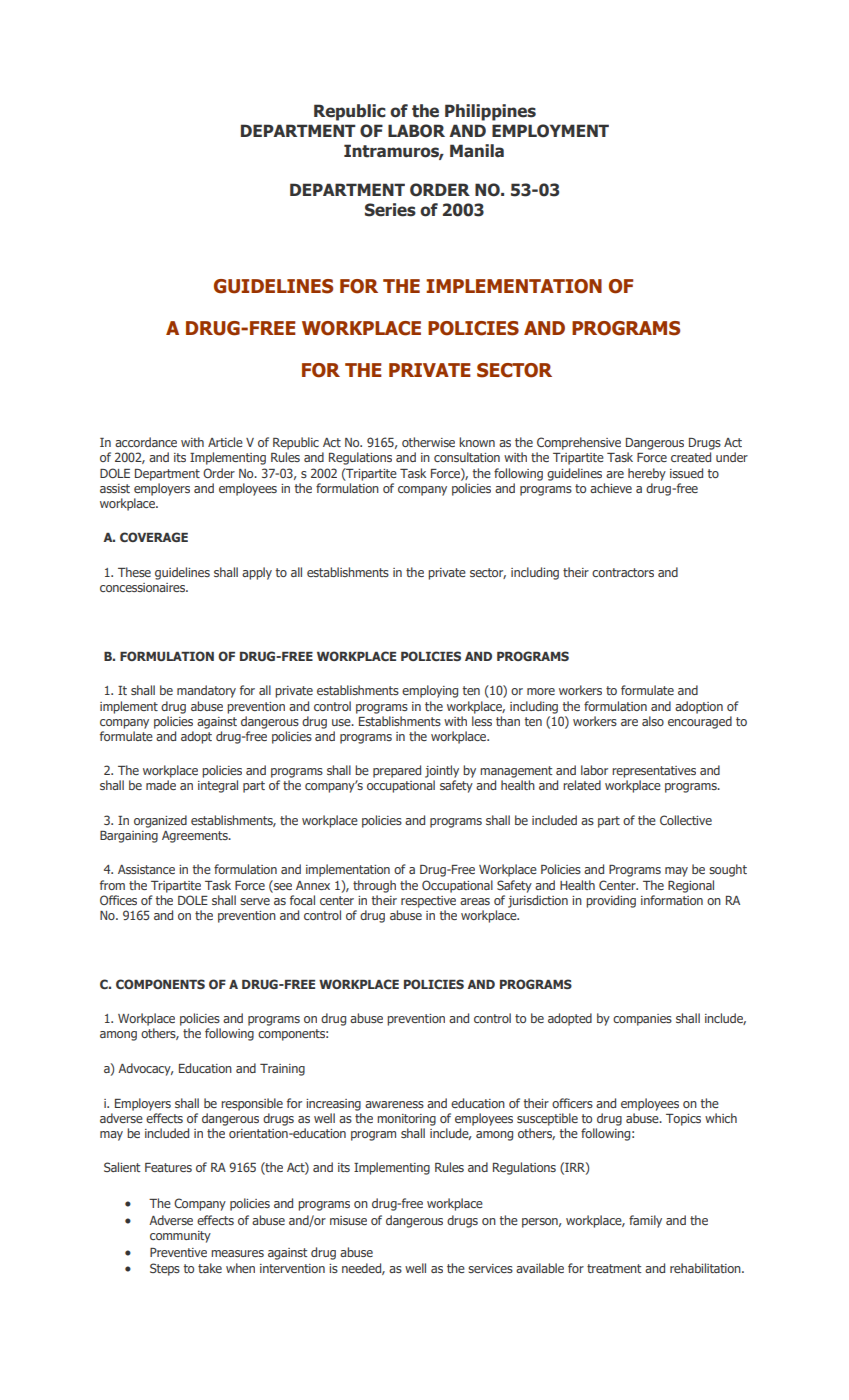 This screenshot has height=1400, width=849. Describe the element at coordinates (206, 691) in the screenshot. I see `mandatory` at that location.
